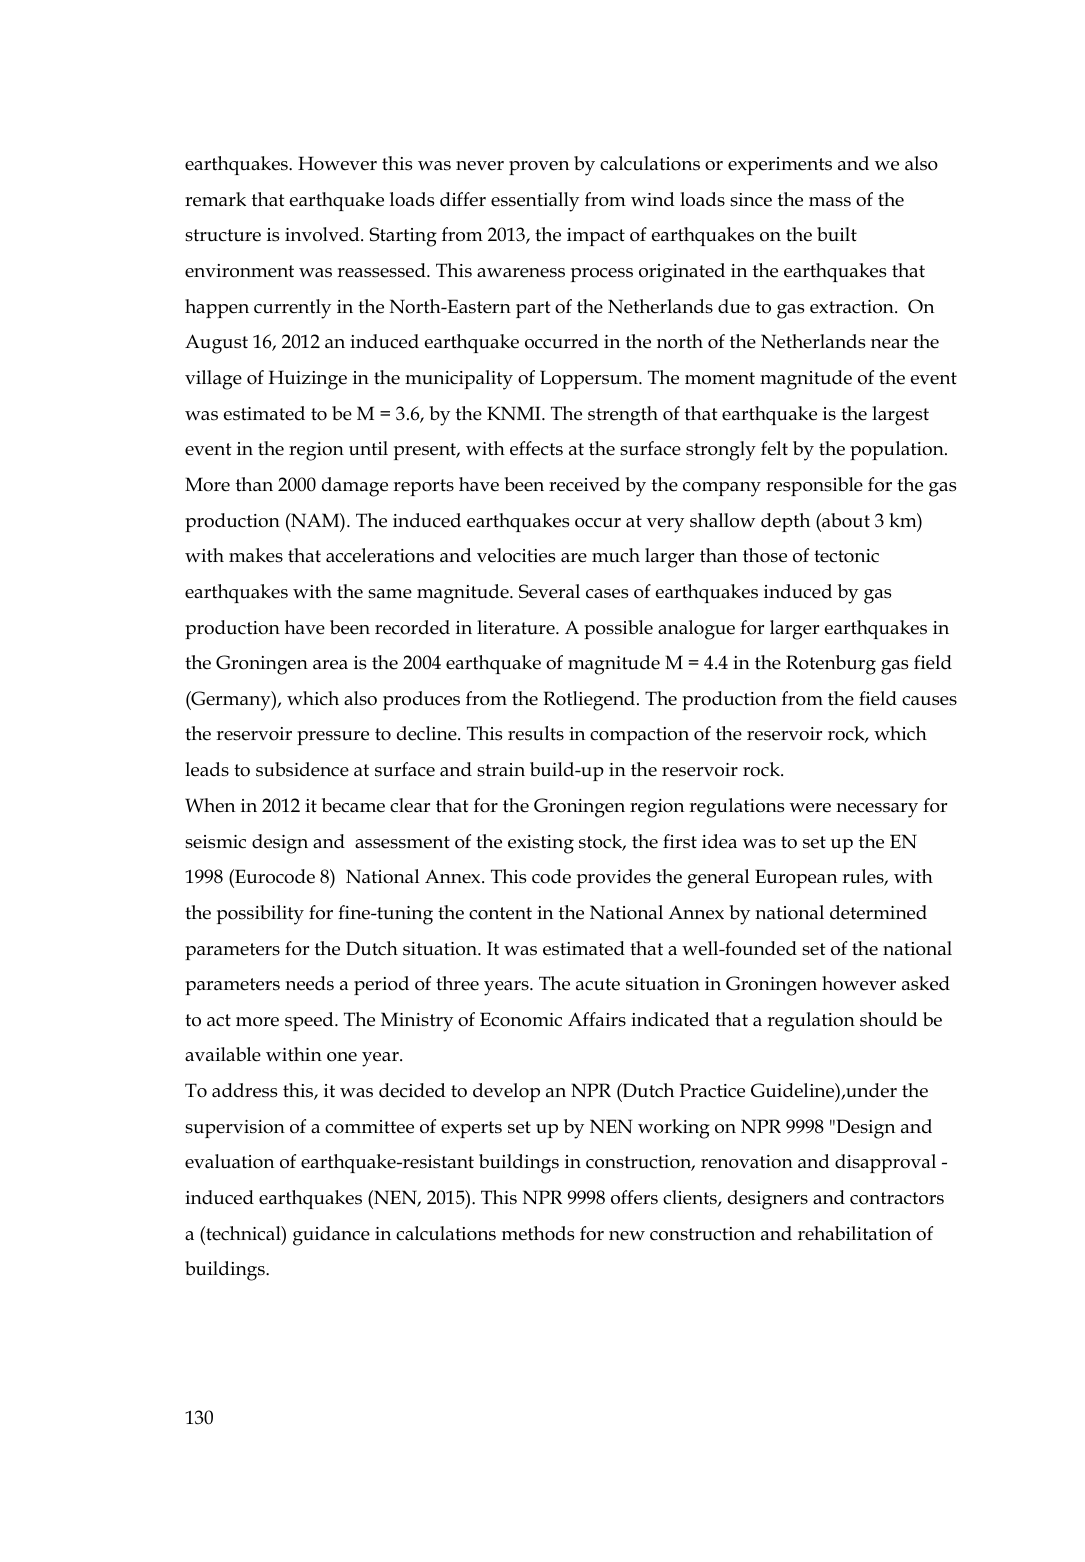 The image size is (1085, 1562). What do you see at coordinates (929, 701) in the screenshot?
I see `causes` at bounding box center [929, 701].
